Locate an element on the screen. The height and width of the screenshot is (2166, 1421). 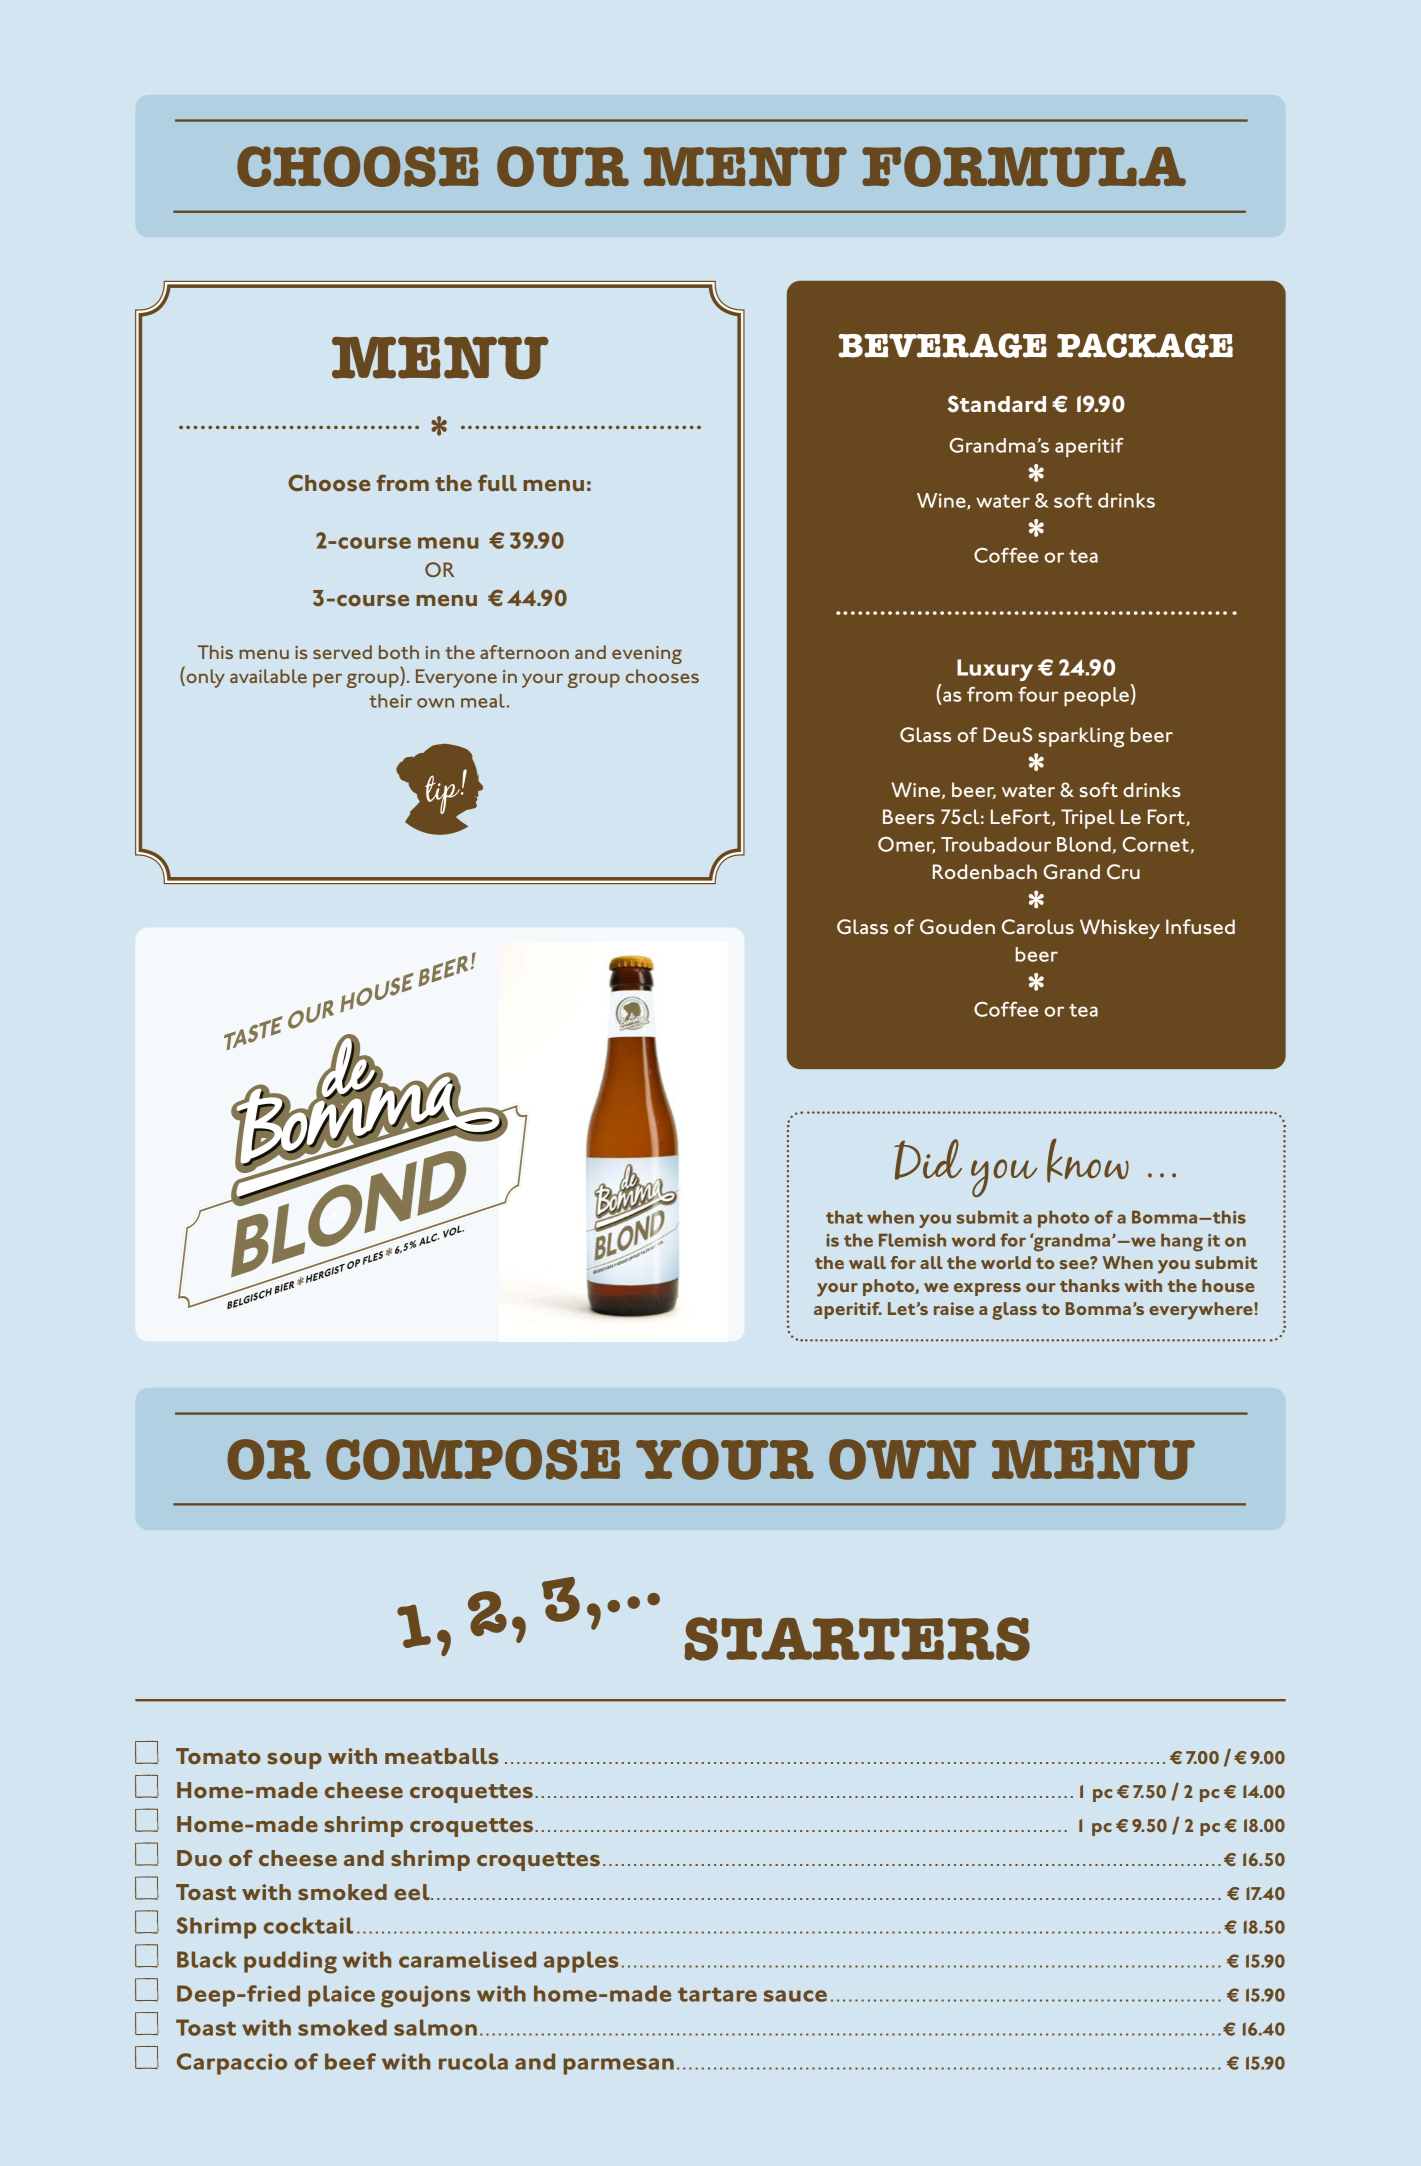
COMPOSE is located at coordinates (473, 1459).
